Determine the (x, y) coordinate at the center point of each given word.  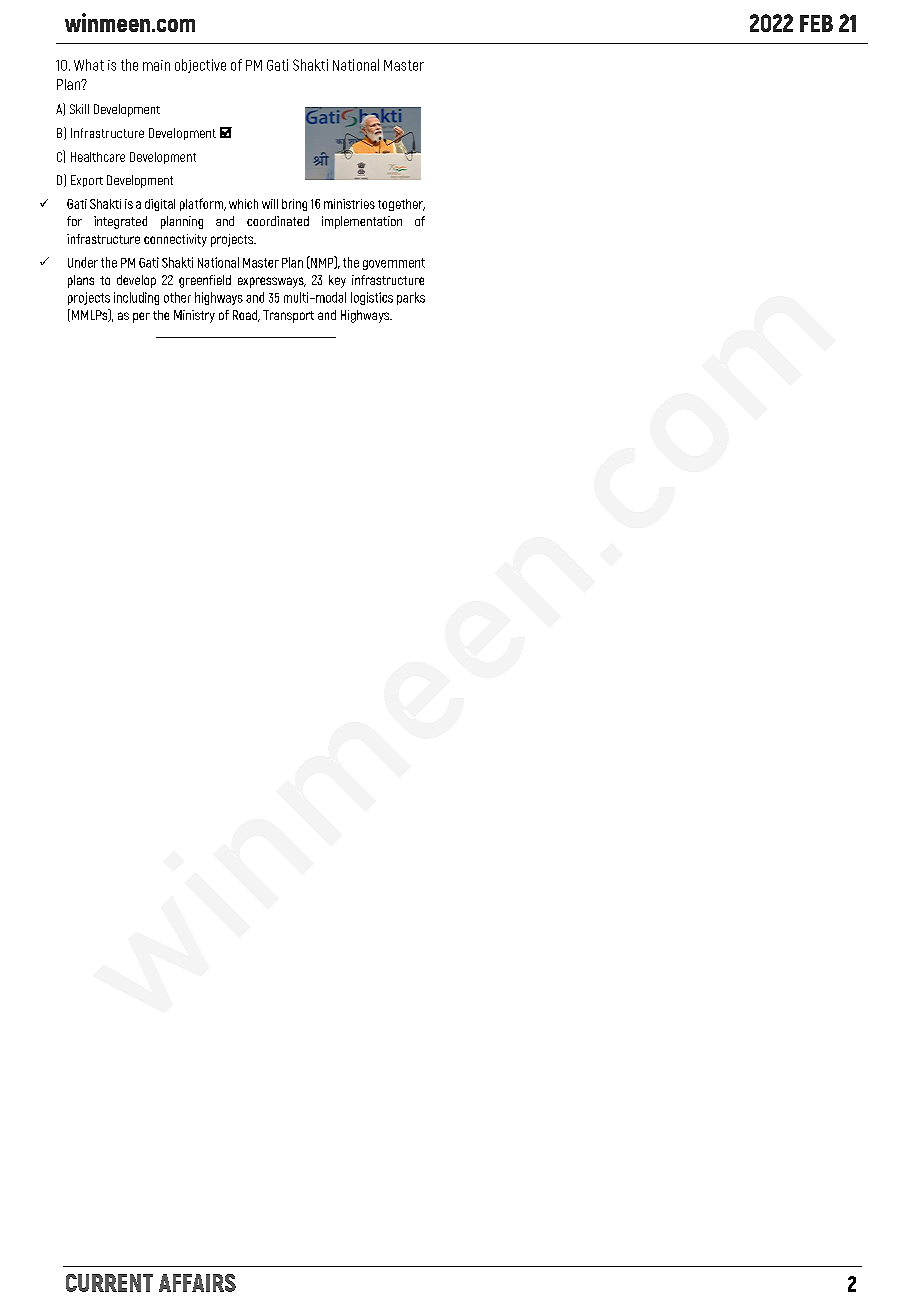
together (401, 205)
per (141, 317)
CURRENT (109, 1283)
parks (411, 298)
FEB (816, 23)
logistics (372, 298)
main (156, 65)
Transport (288, 316)
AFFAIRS (197, 1283)
